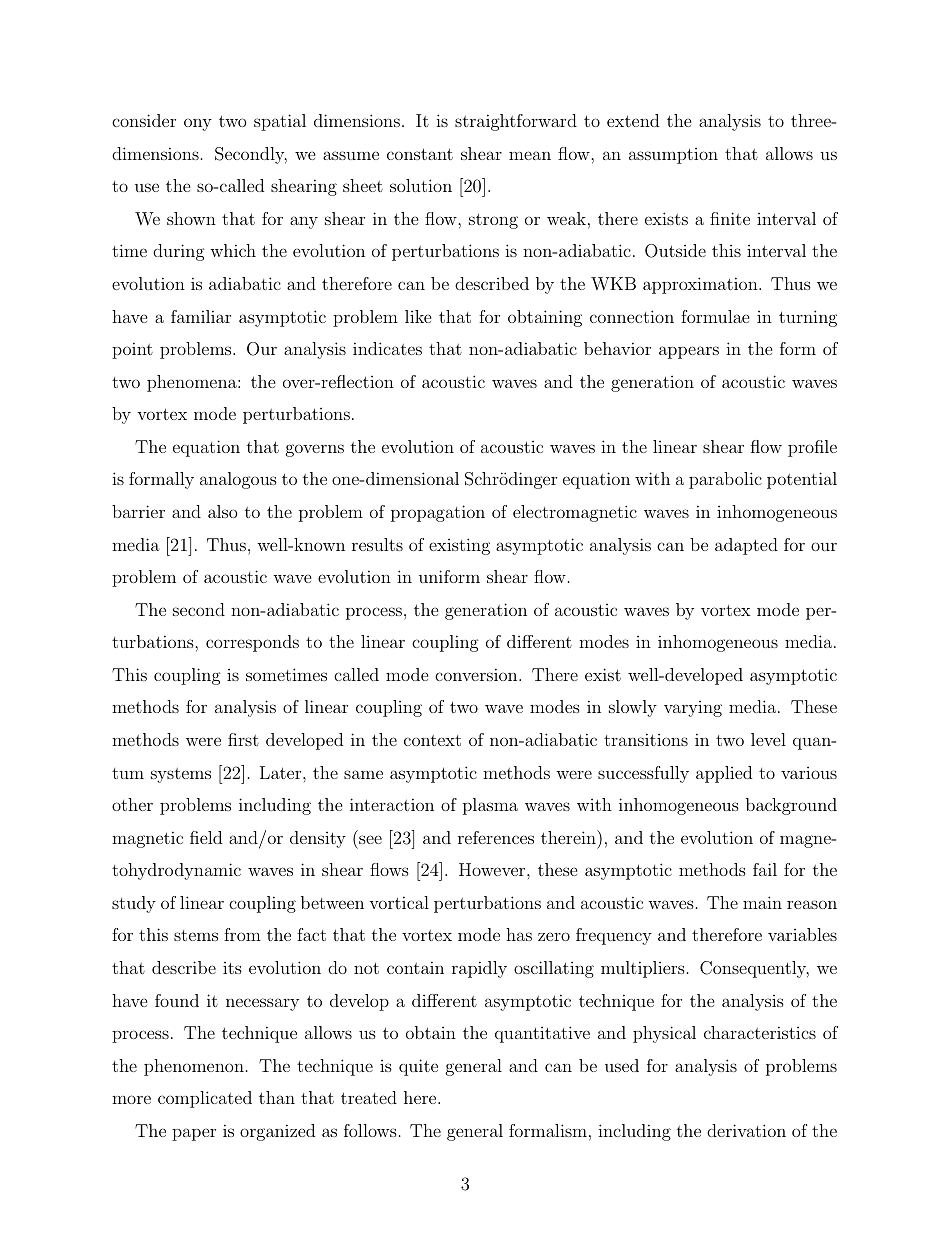 The image size is (952, 1233). I want to click on complicated, so click(205, 1099).
